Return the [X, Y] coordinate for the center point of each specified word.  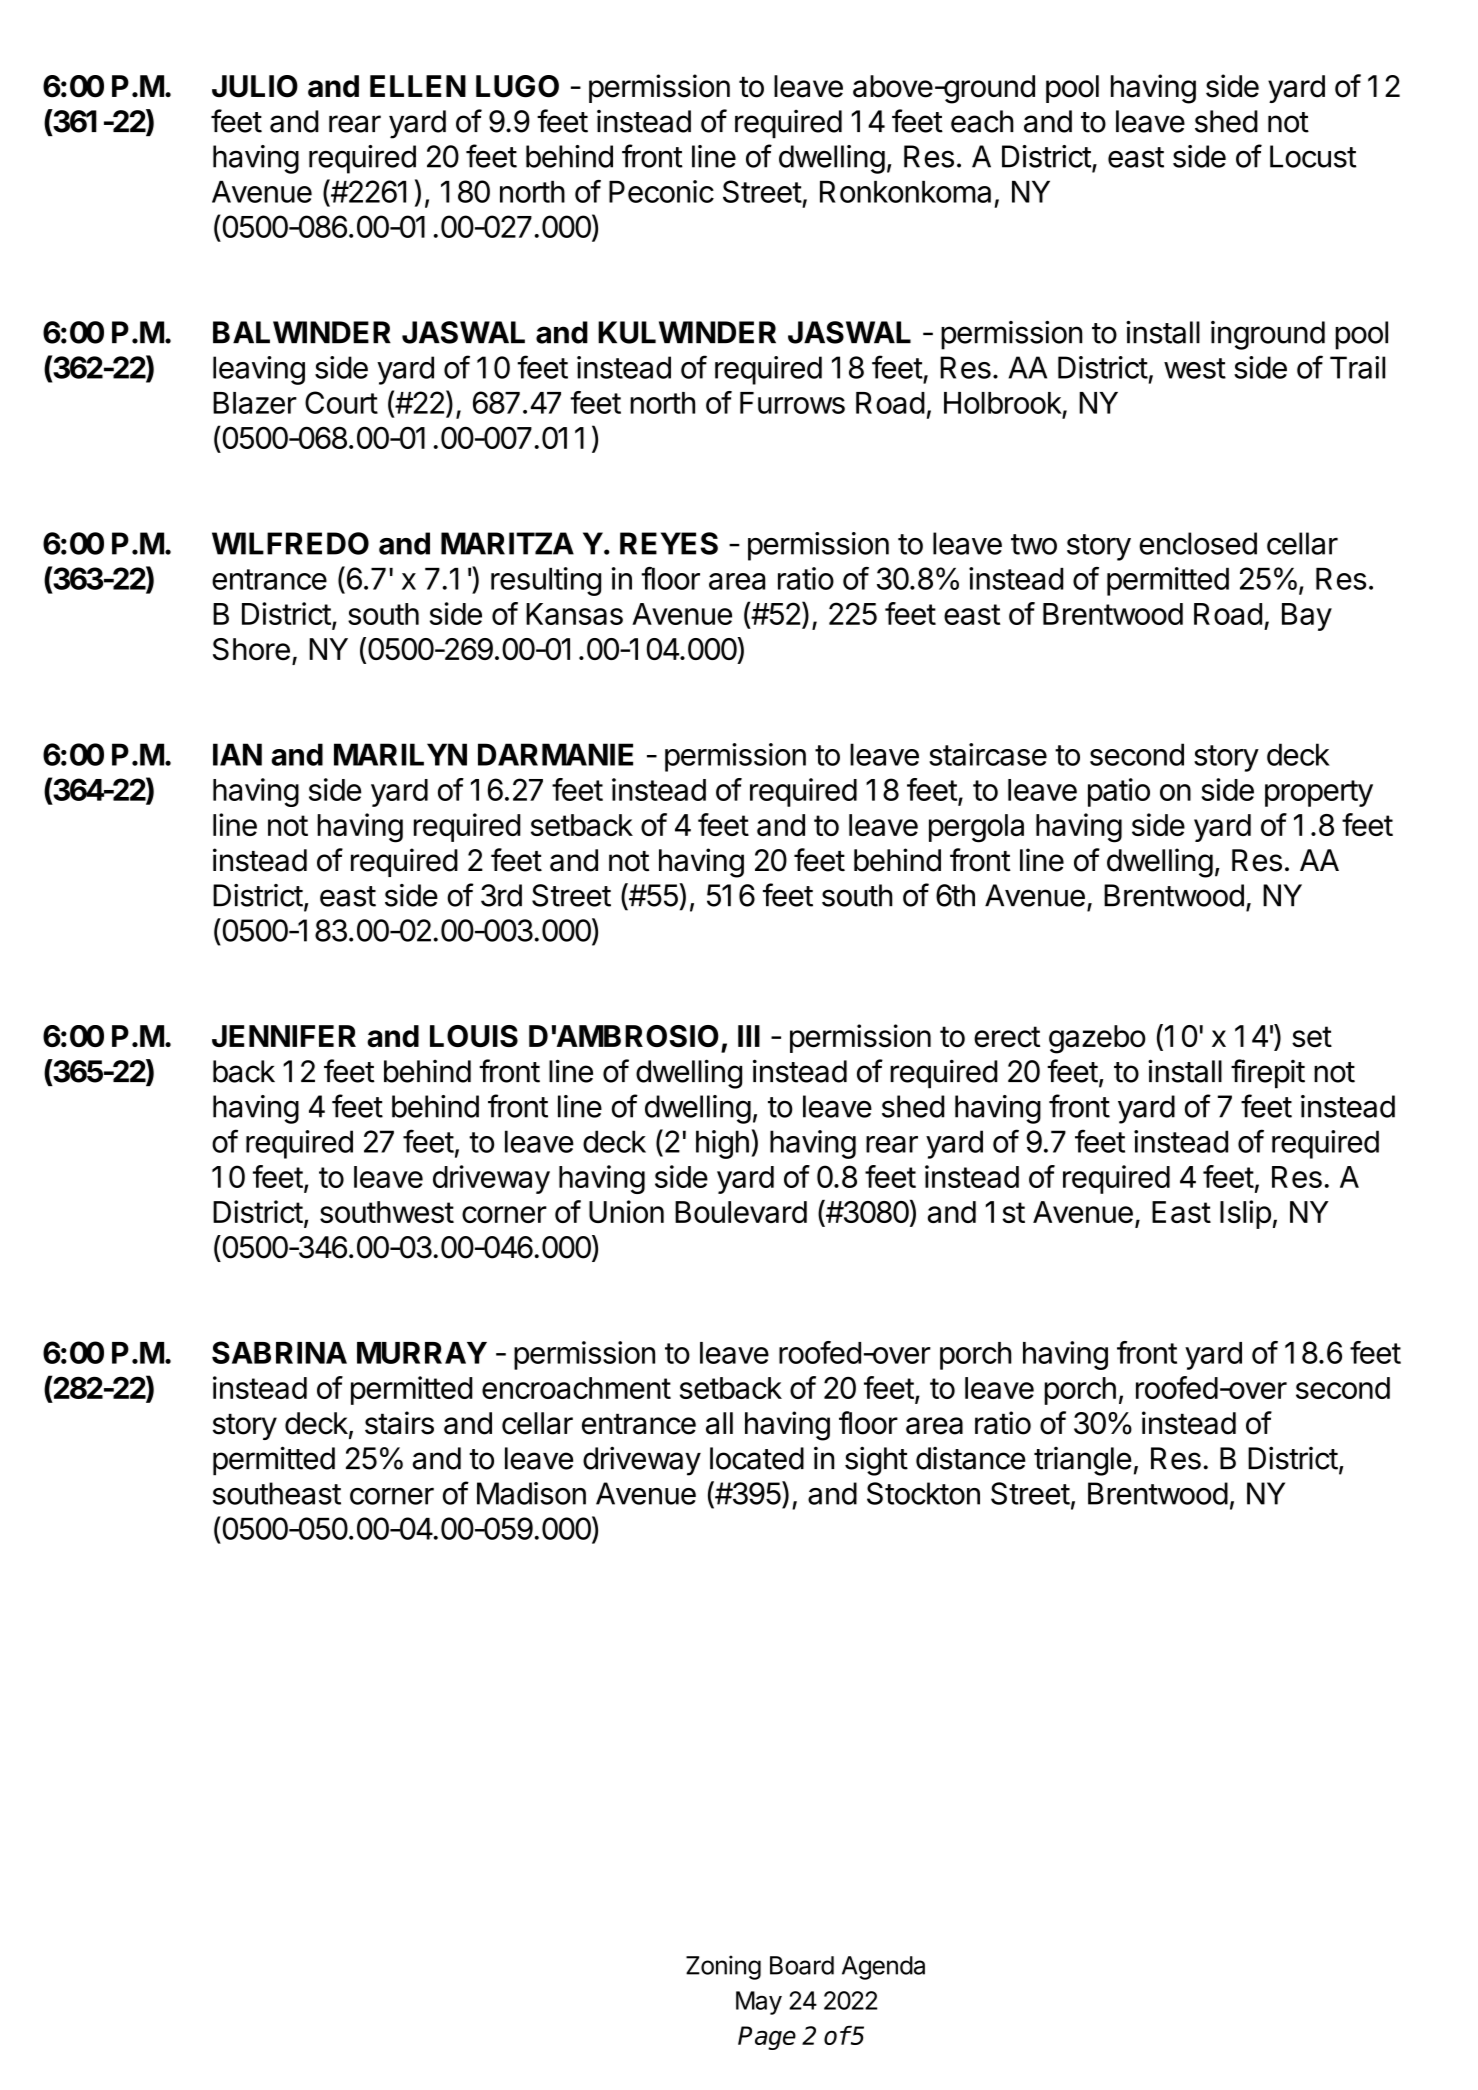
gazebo [1097, 1039]
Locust [1313, 156]
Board [802, 1965]
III [749, 1036]
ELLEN [418, 86]
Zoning [723, 1967]
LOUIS [474, 1036]
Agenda [883, 1968]
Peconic [661, 191]
